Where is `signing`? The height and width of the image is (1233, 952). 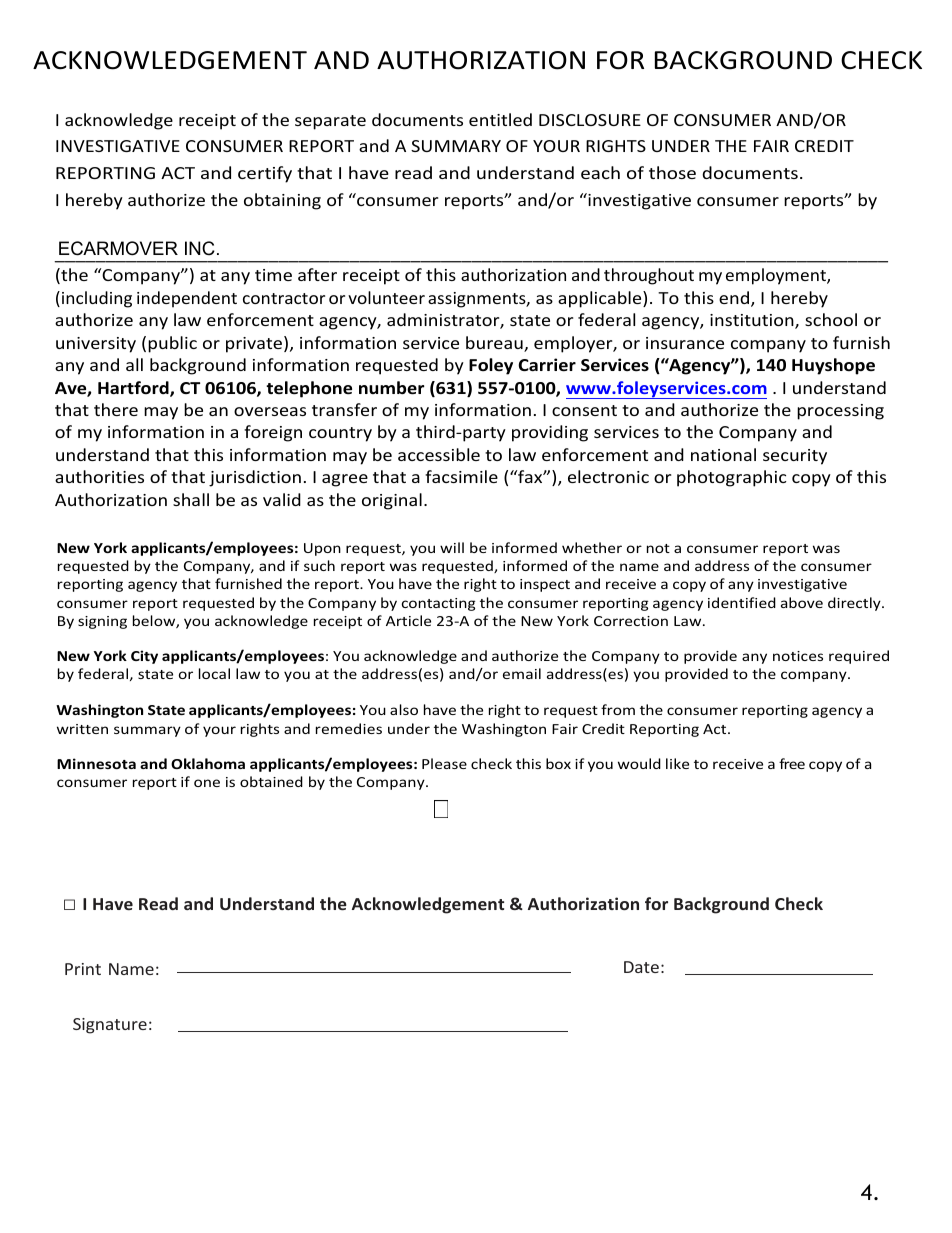
signing is located at coordinates (102, 622).
